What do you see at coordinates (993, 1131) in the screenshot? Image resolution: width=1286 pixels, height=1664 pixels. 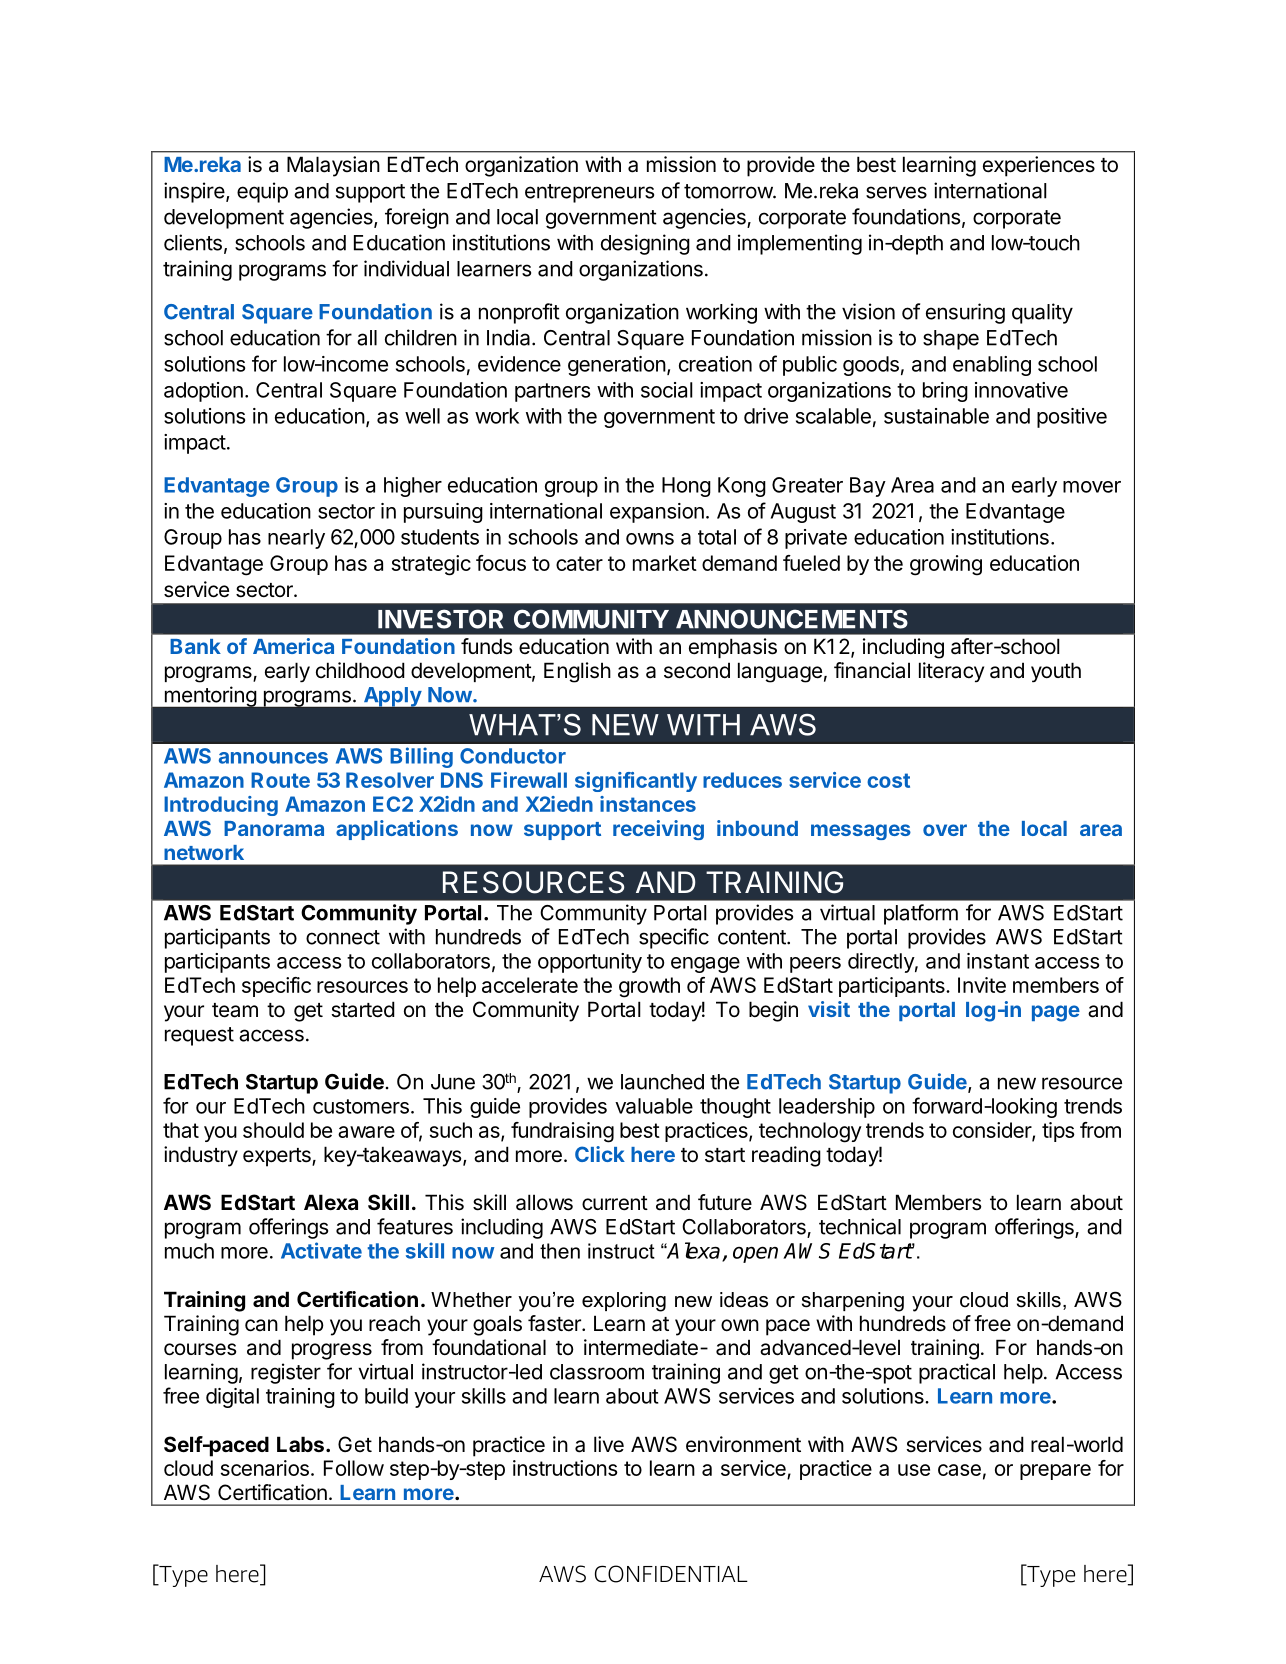 I see `consider` at bounding box center [993, 1131].
